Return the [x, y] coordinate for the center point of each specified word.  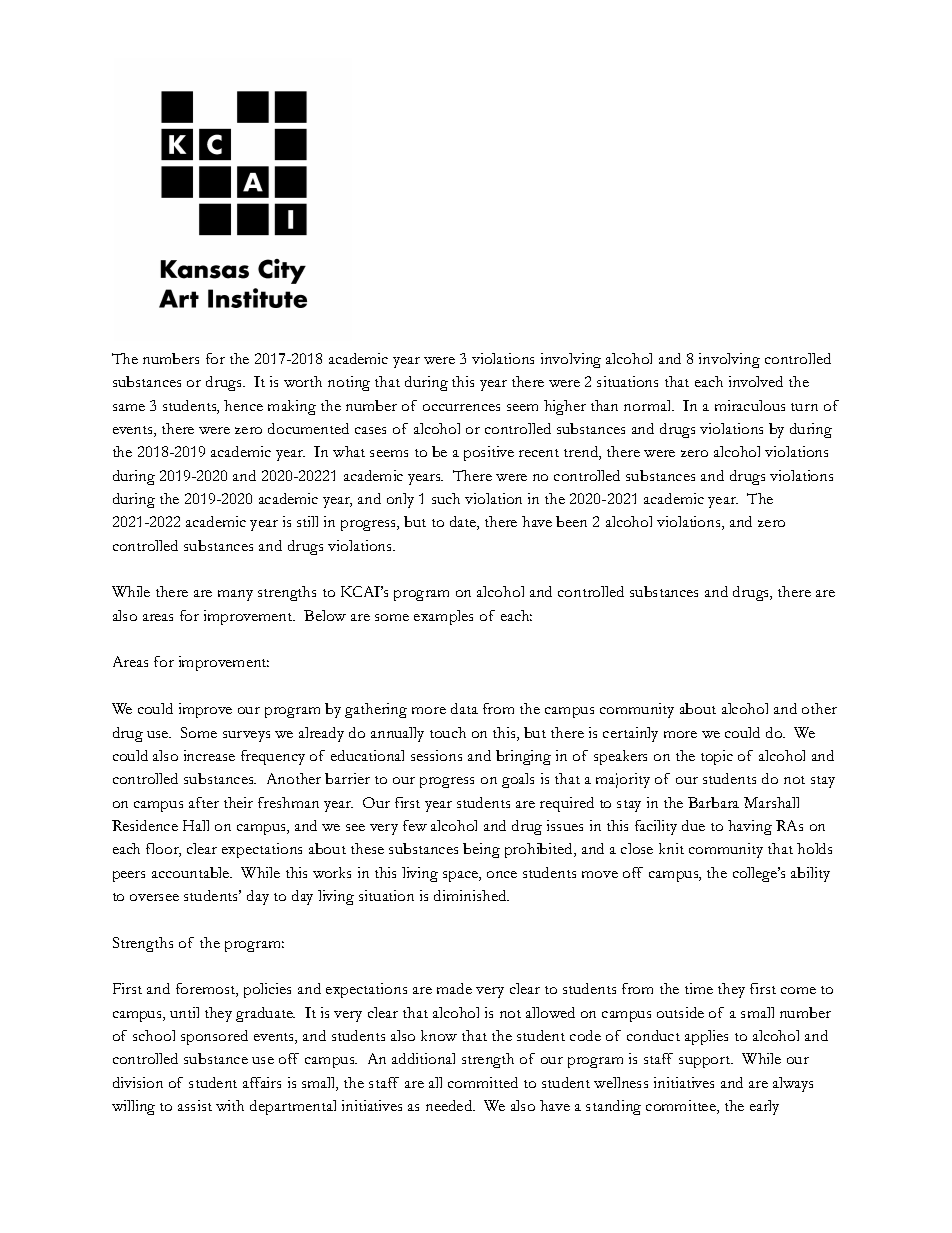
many [235, 595]
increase [209, 755]
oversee [154, 897]
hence [243, 405]
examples [443, 617]
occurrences [461, 407]
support [706, 1062]
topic [717, 757]
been [571, 521]
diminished [471, 895]
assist [195, 1105]
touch [448, 732]
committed [483, 1082]
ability [810, 874]
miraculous [750, 405]
